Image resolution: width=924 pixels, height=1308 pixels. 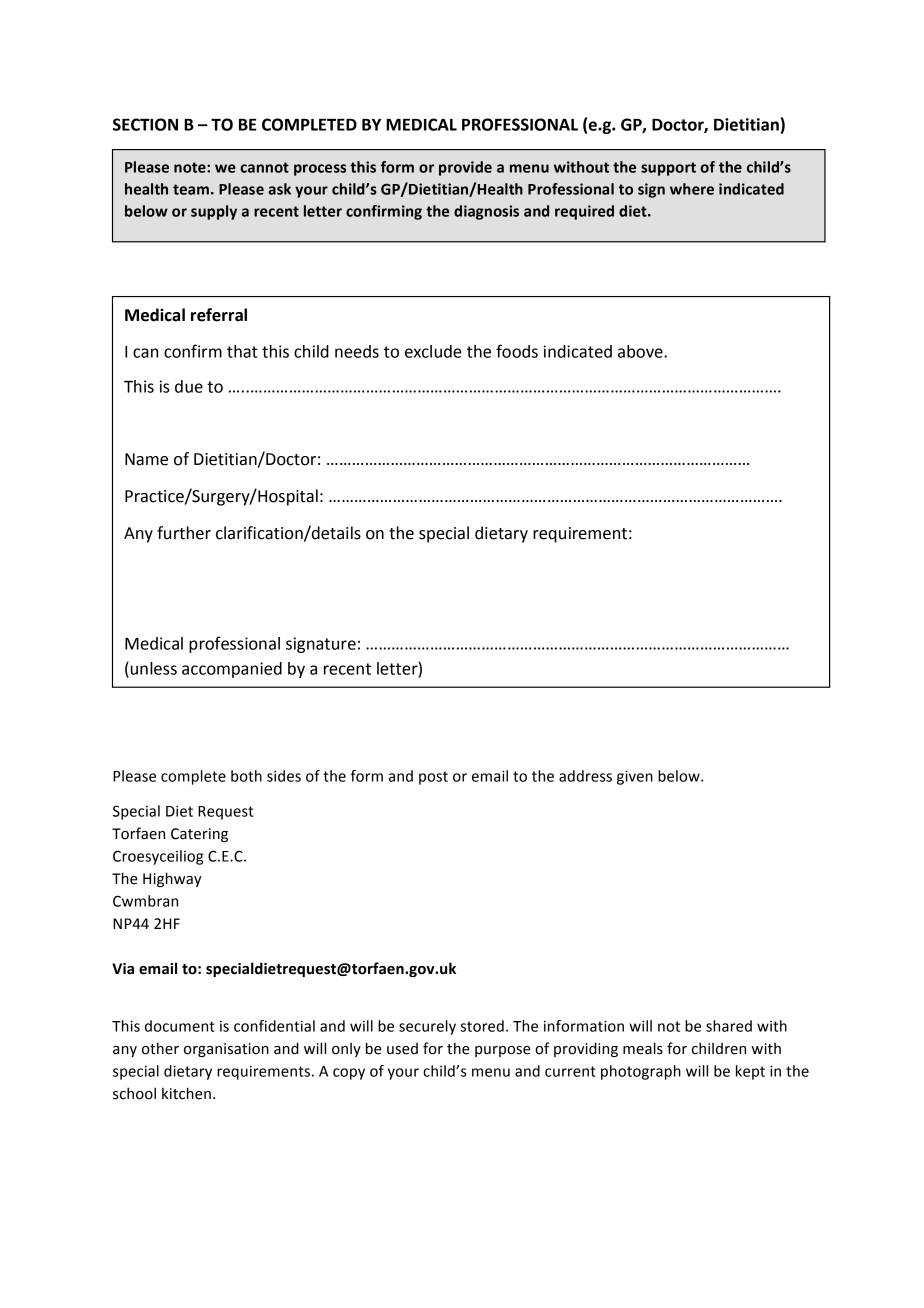 What do you see at coordinates (668, 169) in the screenshot?
I see `support` at bounding box center [668, 169].
